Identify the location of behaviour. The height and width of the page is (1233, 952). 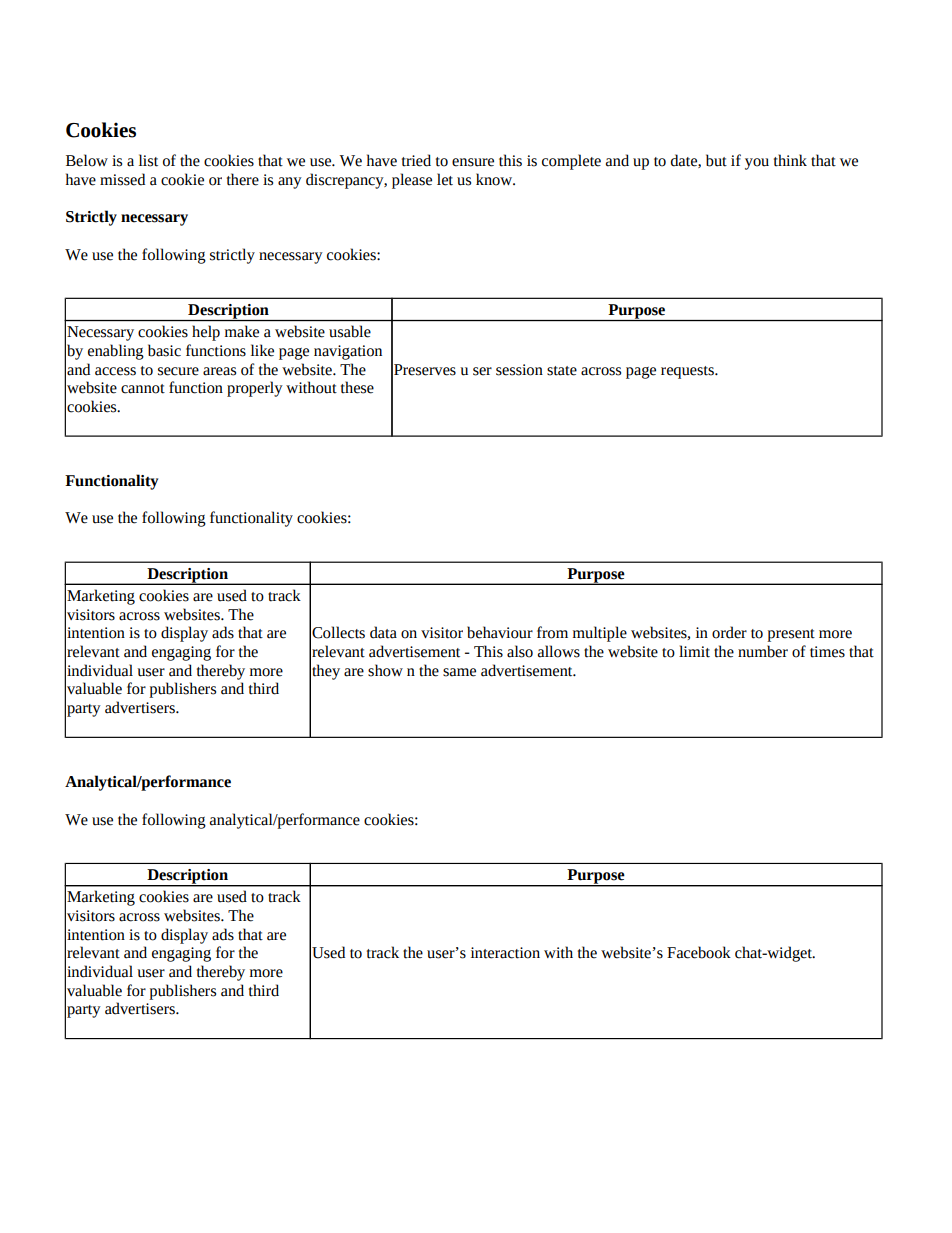
(500, 632).
